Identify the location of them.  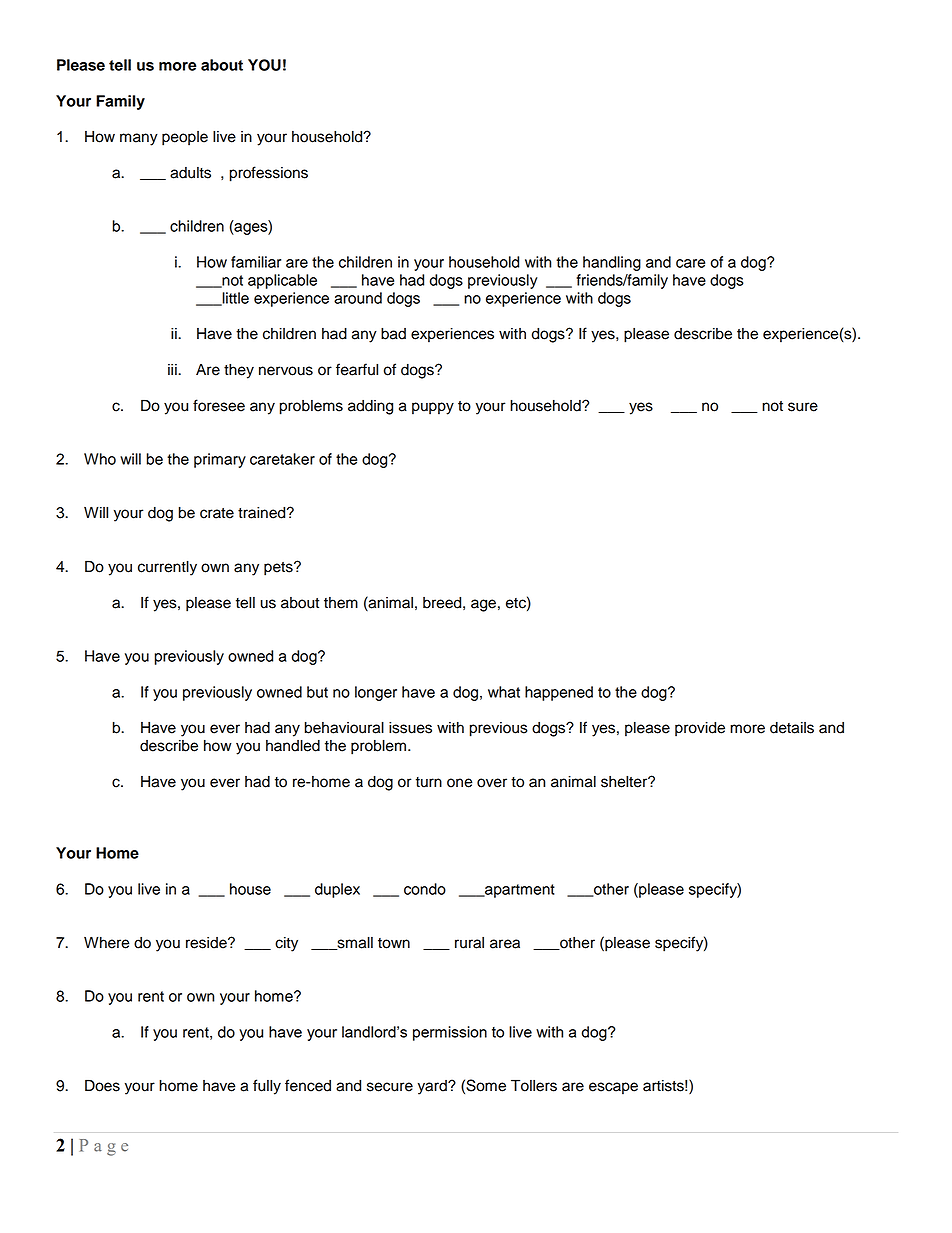
(341, 603).
